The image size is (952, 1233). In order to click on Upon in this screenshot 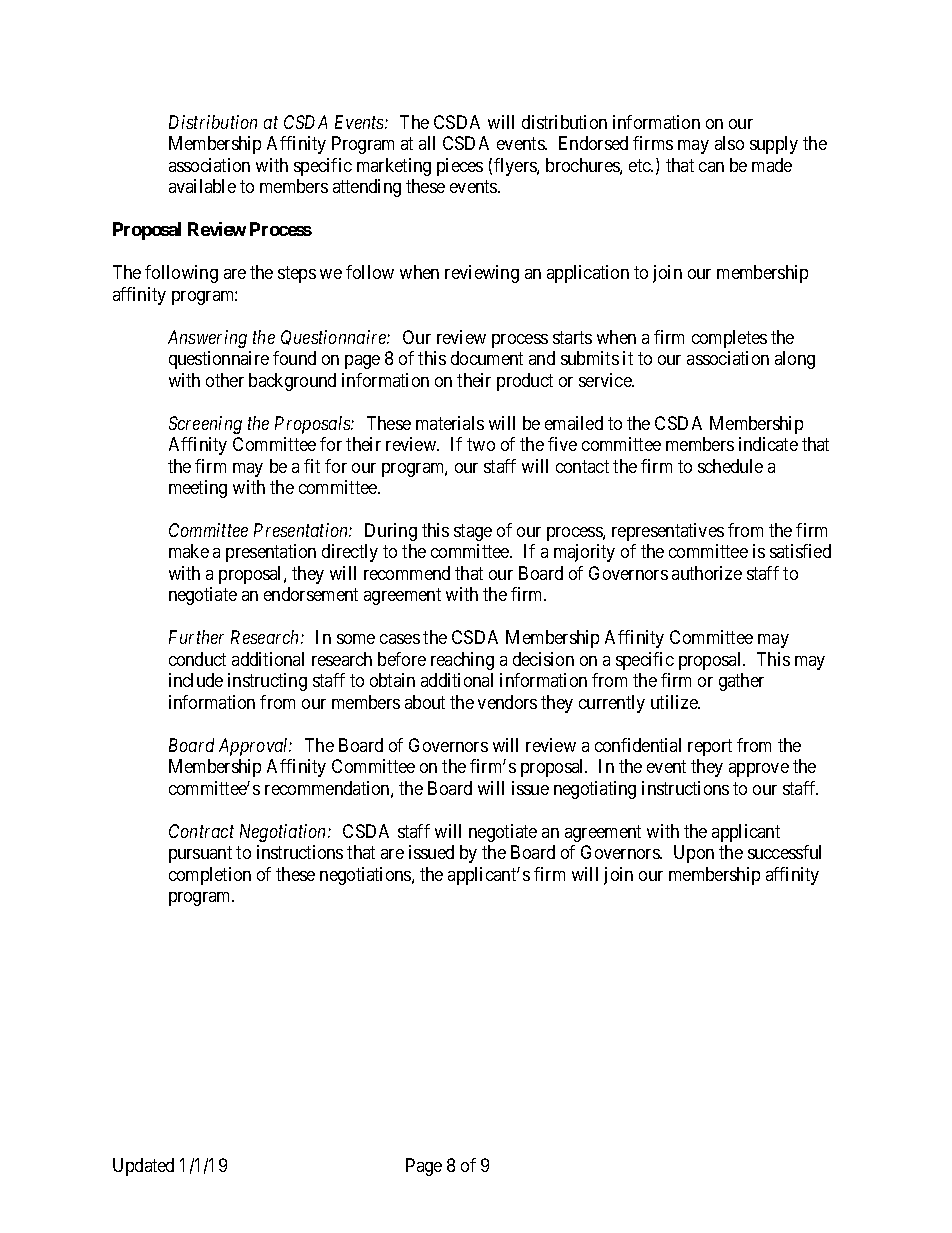, I will do `click(694, 854)`.
